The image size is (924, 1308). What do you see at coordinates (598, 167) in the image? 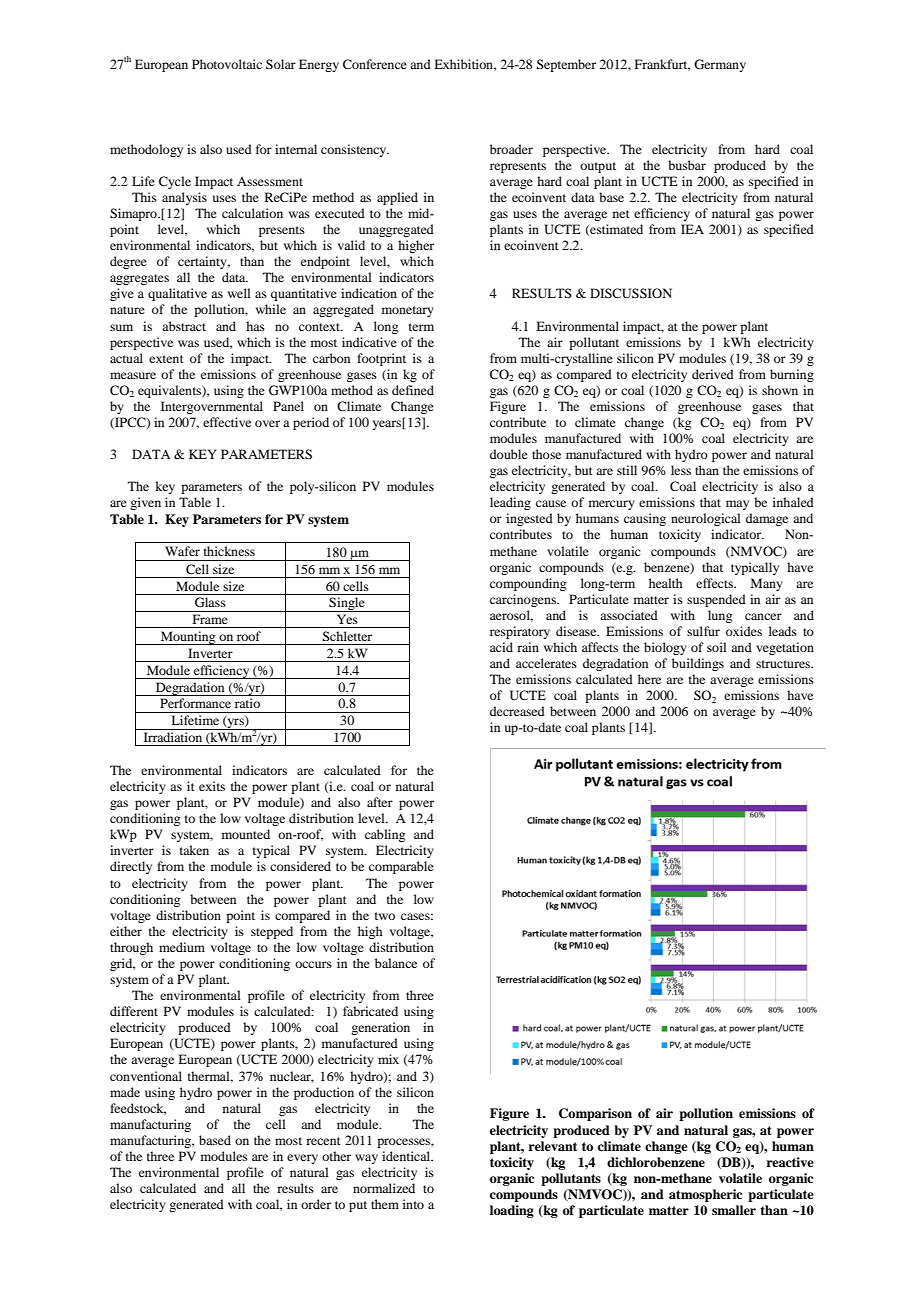
I see `output` at bounding box center [598, 167].
